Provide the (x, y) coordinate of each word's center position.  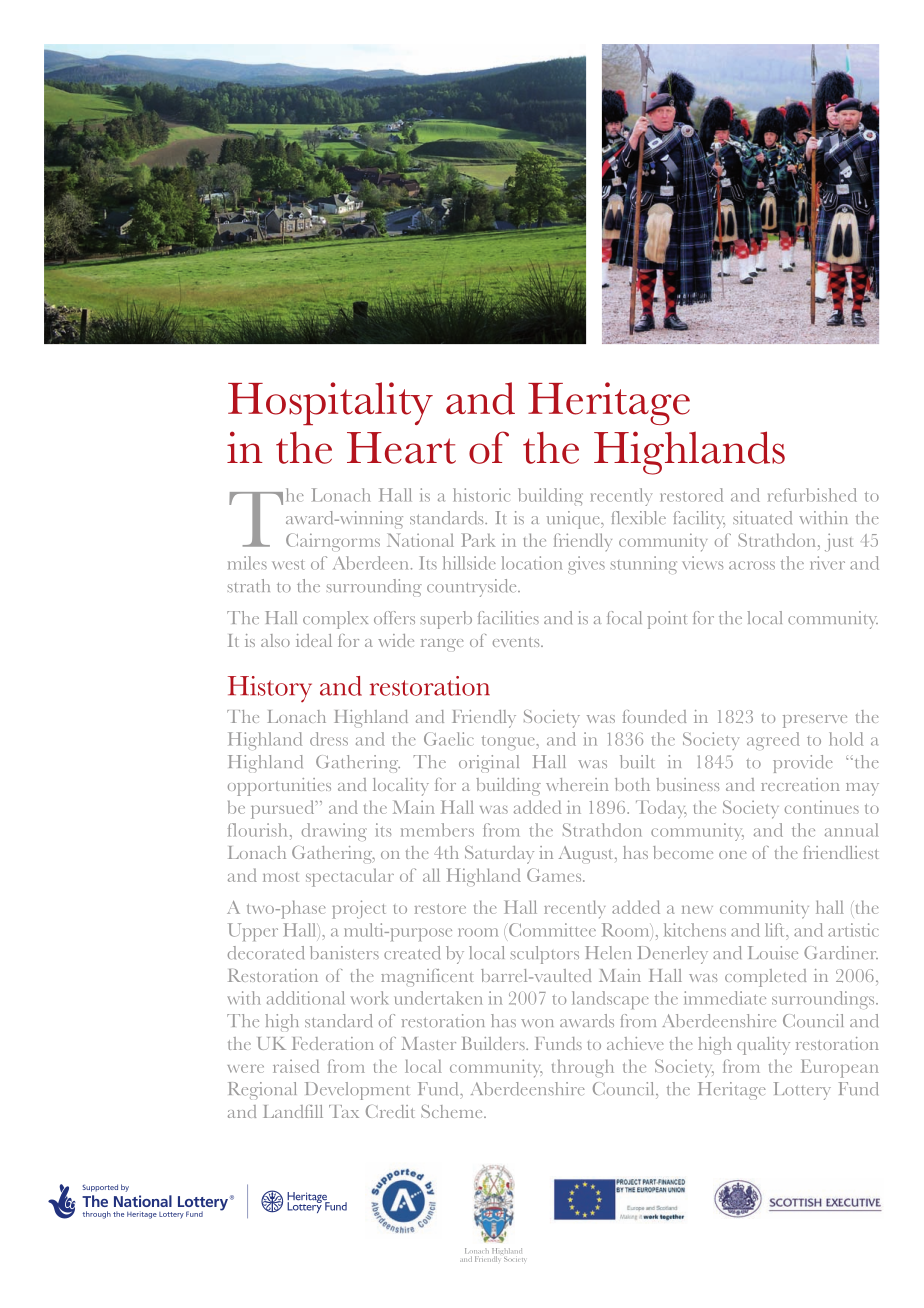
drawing (334, 832)
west (288, 565)
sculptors (545, 955)
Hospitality (330, 403)
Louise (773, 953)
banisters (344, 953)
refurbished (812, 495)
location (532, 563)
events (517, 642)
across (752, 565)
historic (481, 495)
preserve (815, 721)
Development (357, 1091)
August (587, 854)
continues (822, 807)
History (270, 689)
